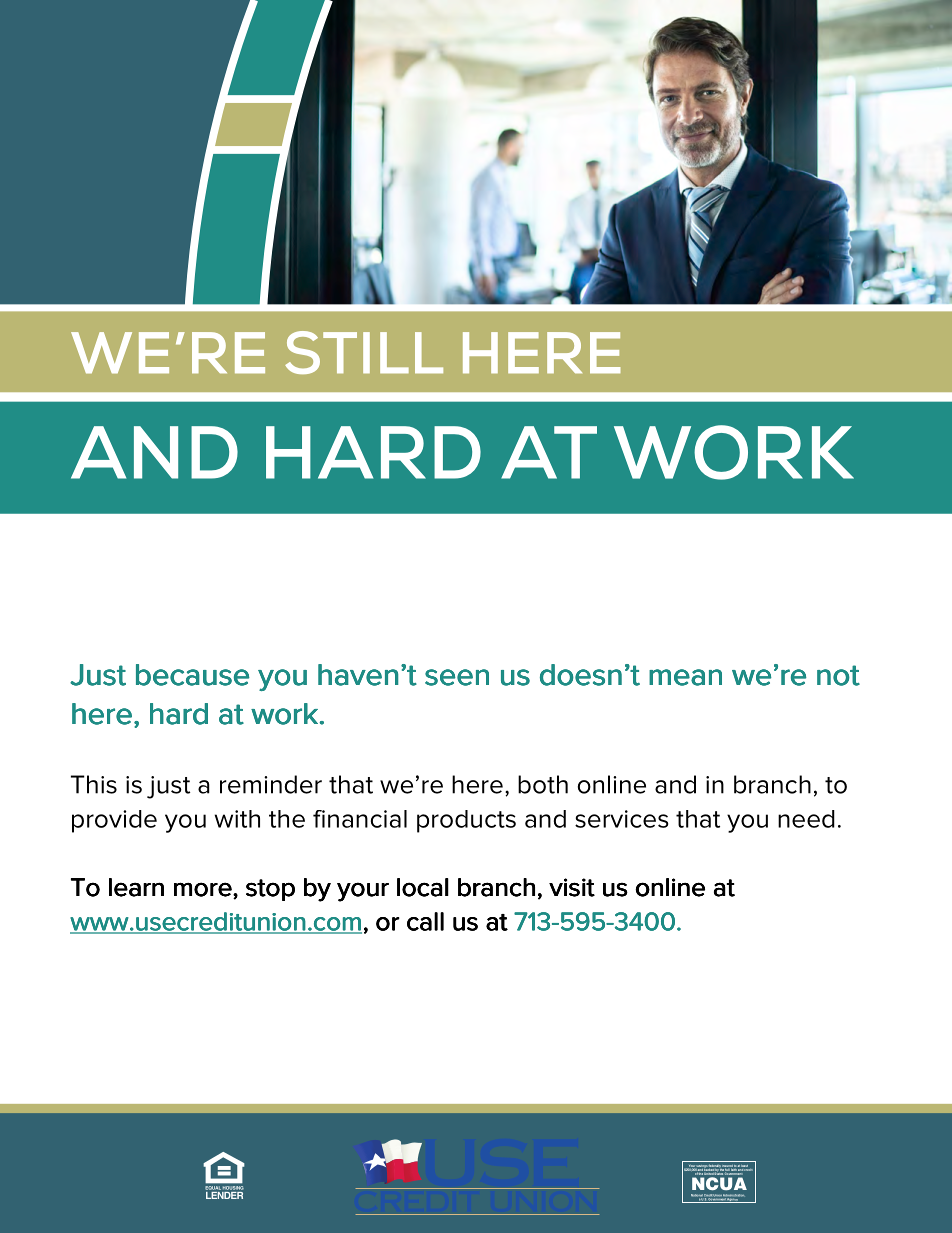 The width and height of the document is (952, 1233). Describe the element at coordinates (709, 1170) in the document. I see `backed` at that location.
